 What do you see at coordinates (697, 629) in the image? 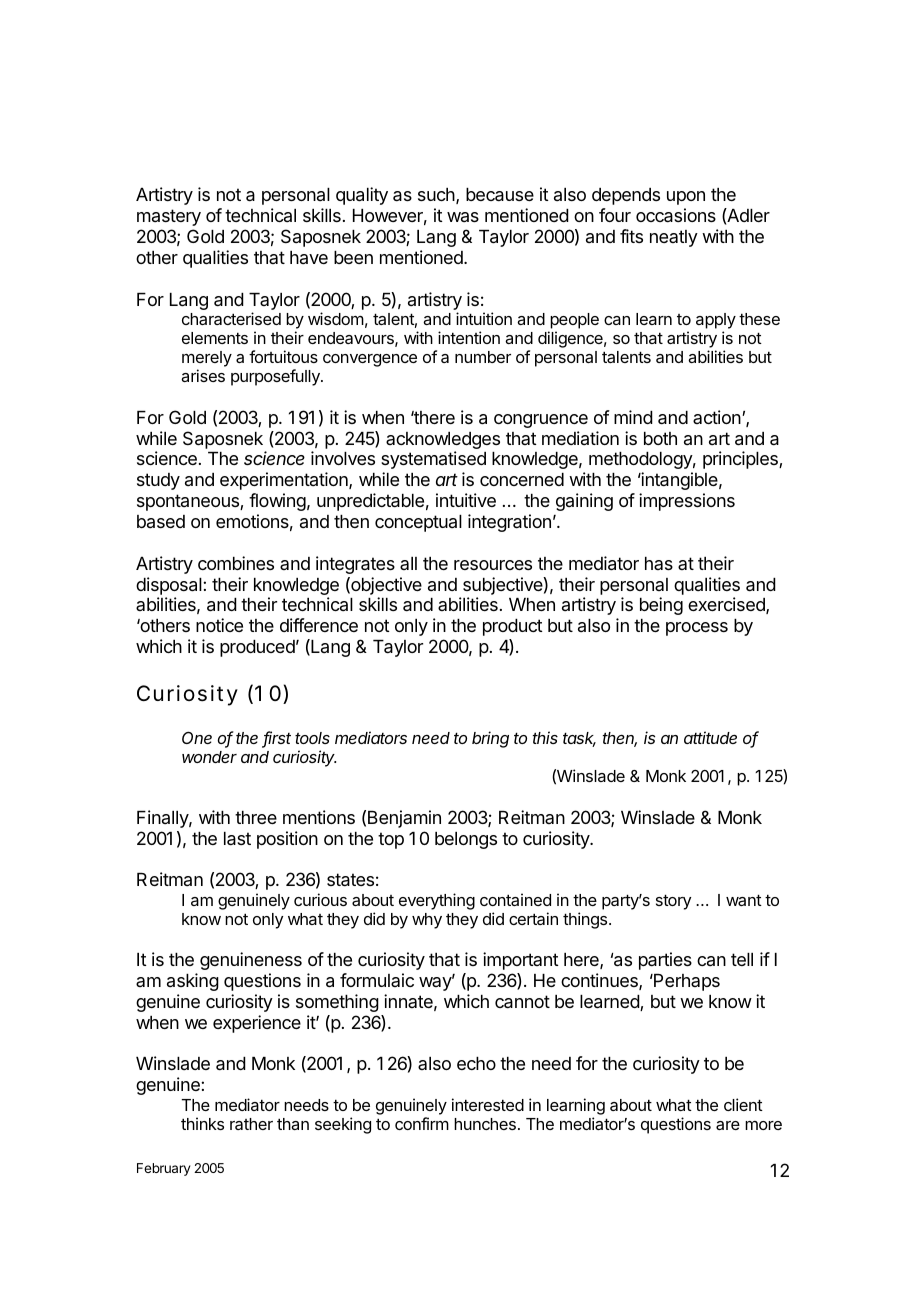
I see `process` at bounding box center [697, 629].
